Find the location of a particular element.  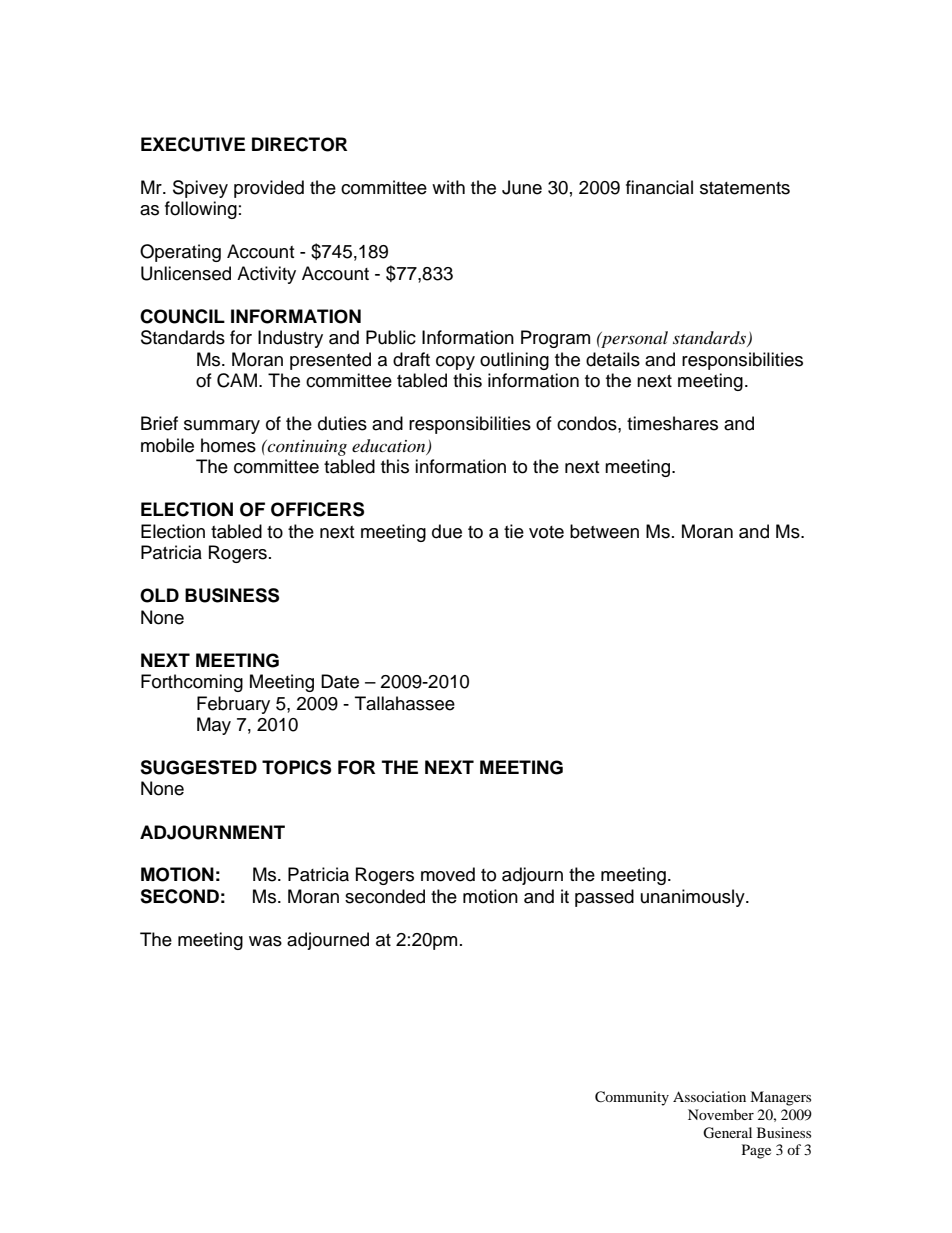

between is located at coordinates (604, 531).
